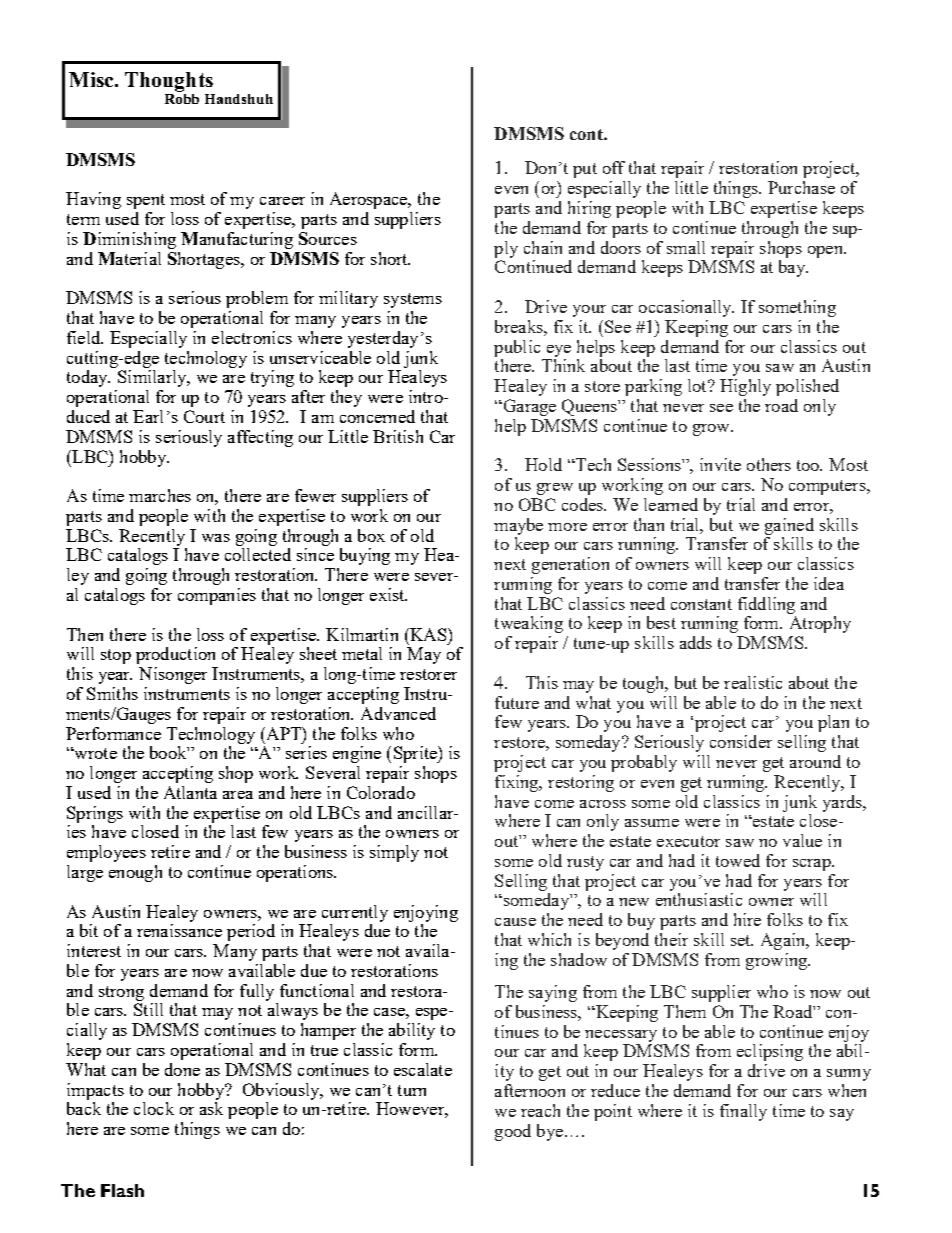 The image size is (952, 1233). I want to click on gained, so click(789, 526).
